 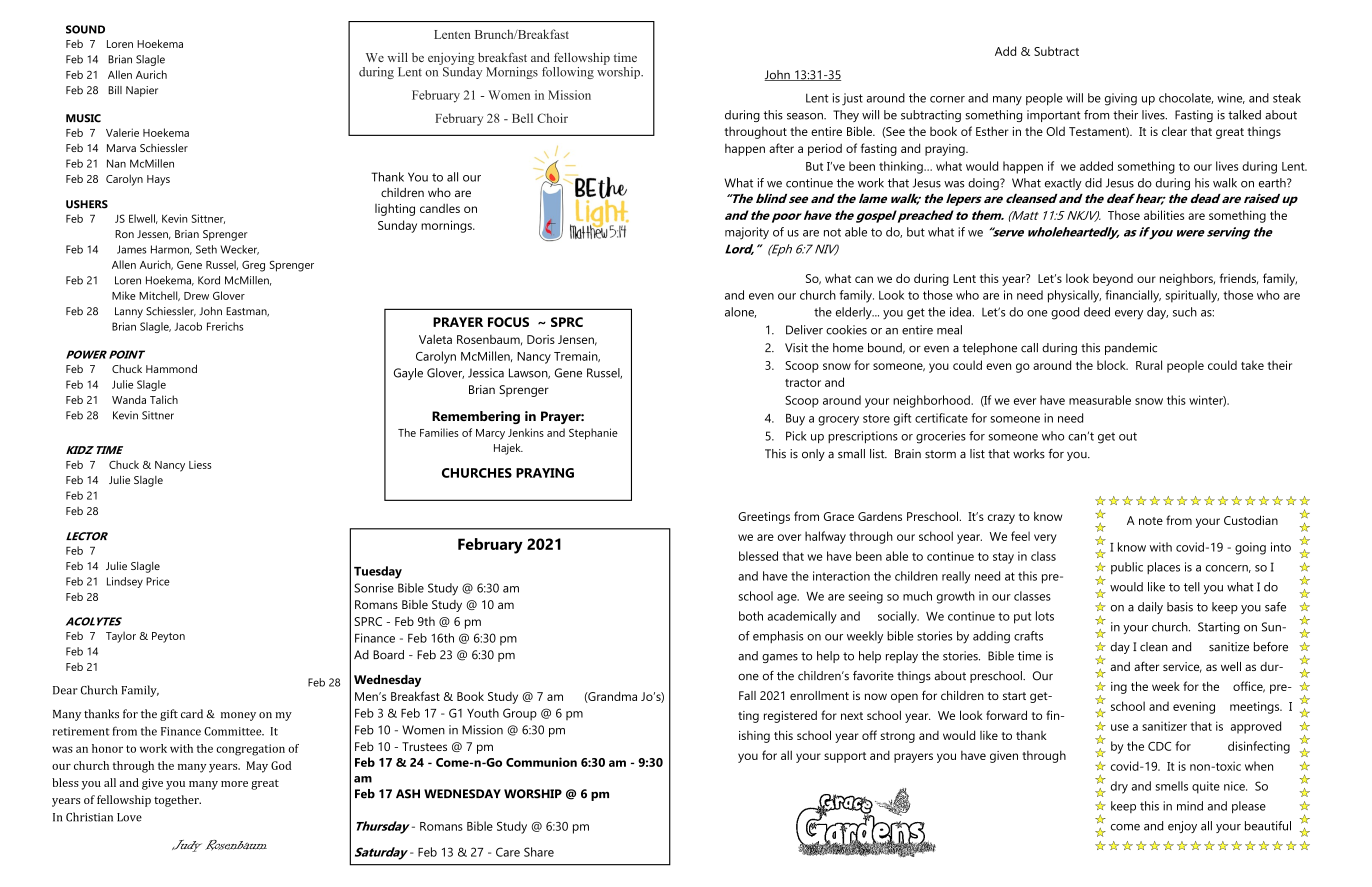 I want to click on Stephanie, so click(x=593, y=434).
